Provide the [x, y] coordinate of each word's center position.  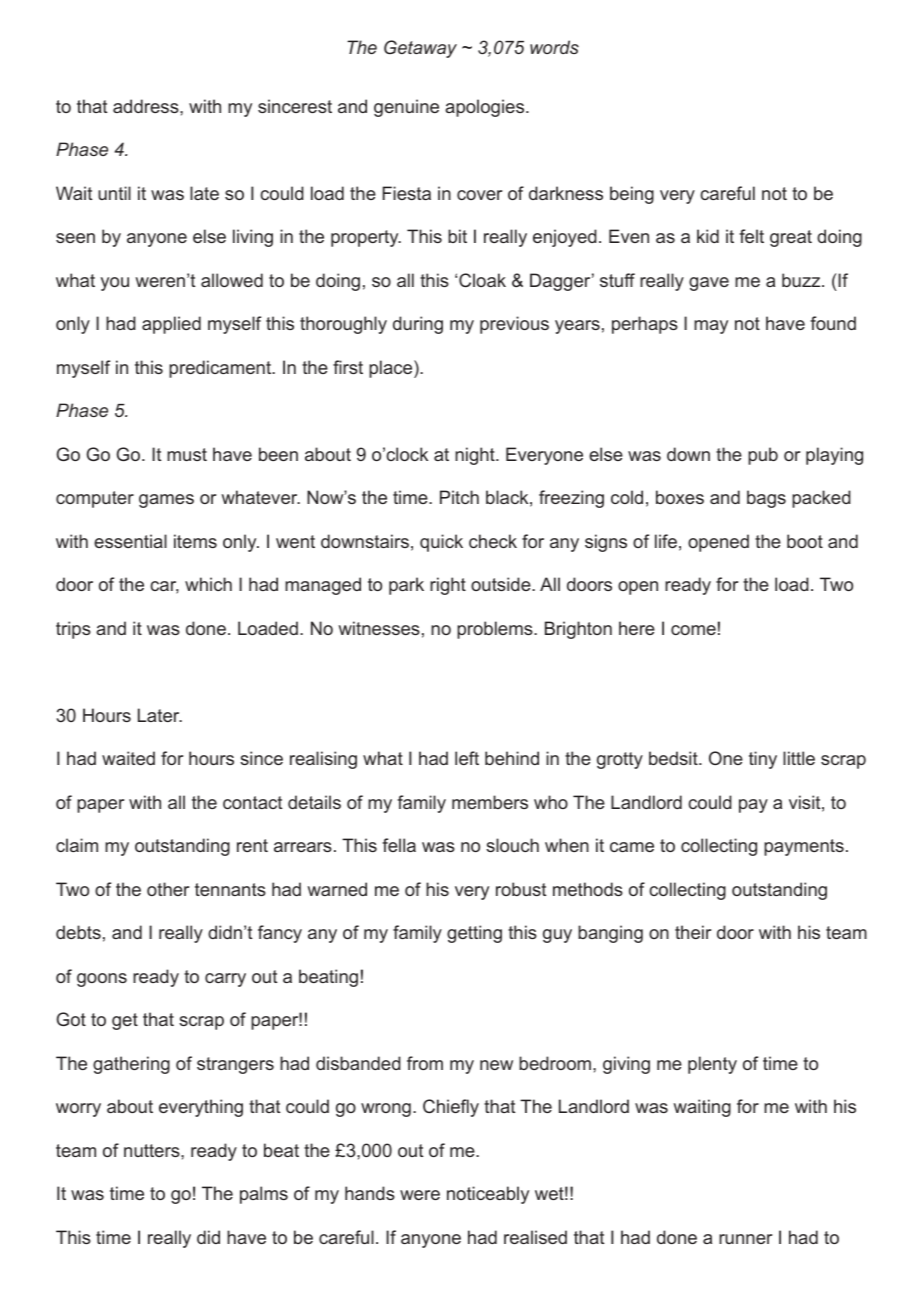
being [632, 195]
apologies [486, 108]
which [208, 584]
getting [474, 934]
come [693, 630]
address [147, 106]
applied [171, 325]
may [711, 327]
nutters [153, 1150]
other [168, 889]
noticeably [488, 1195]
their [693, 932]
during [418, 325]
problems [496, 630]
